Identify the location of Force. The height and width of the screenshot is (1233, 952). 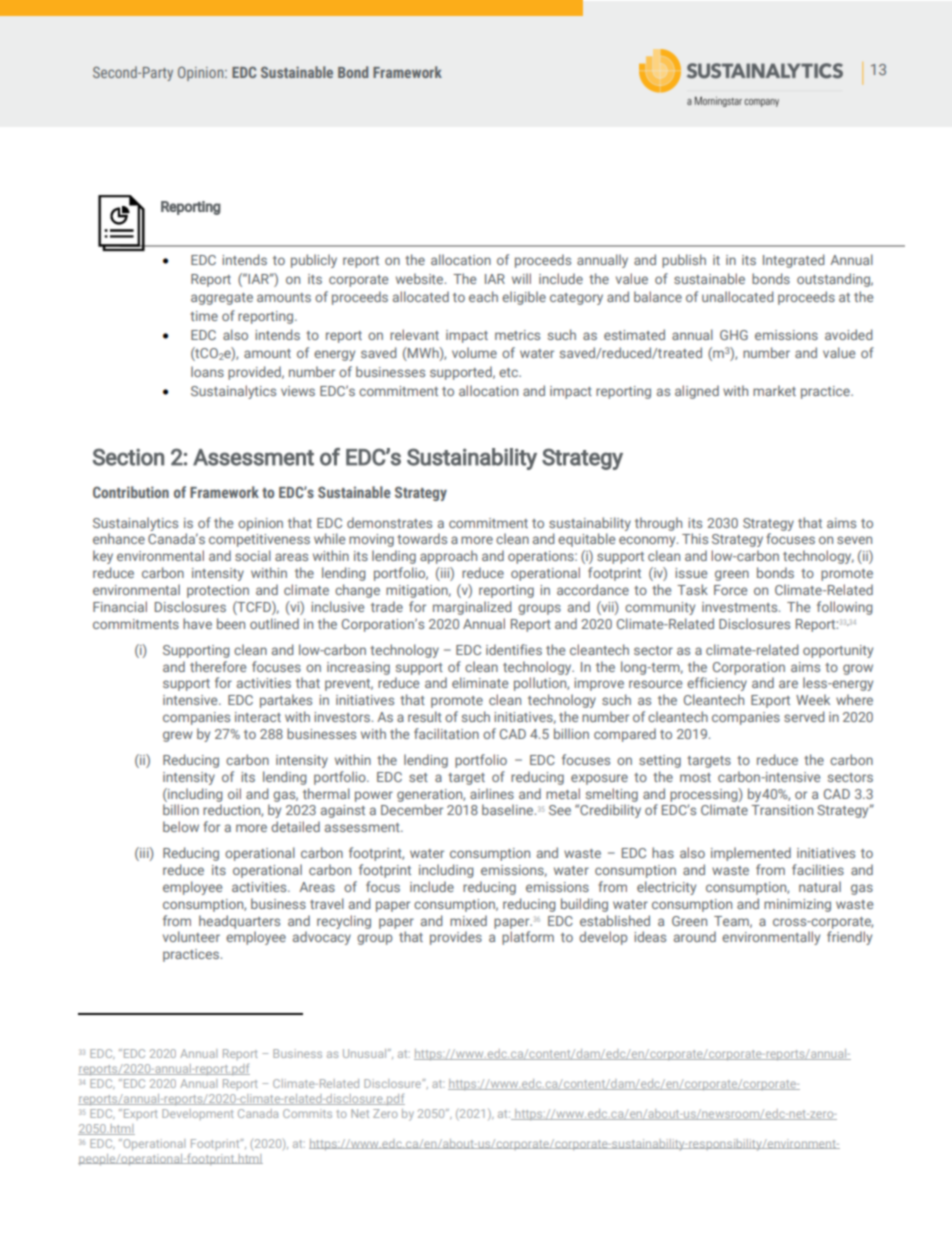
(730, 590).
